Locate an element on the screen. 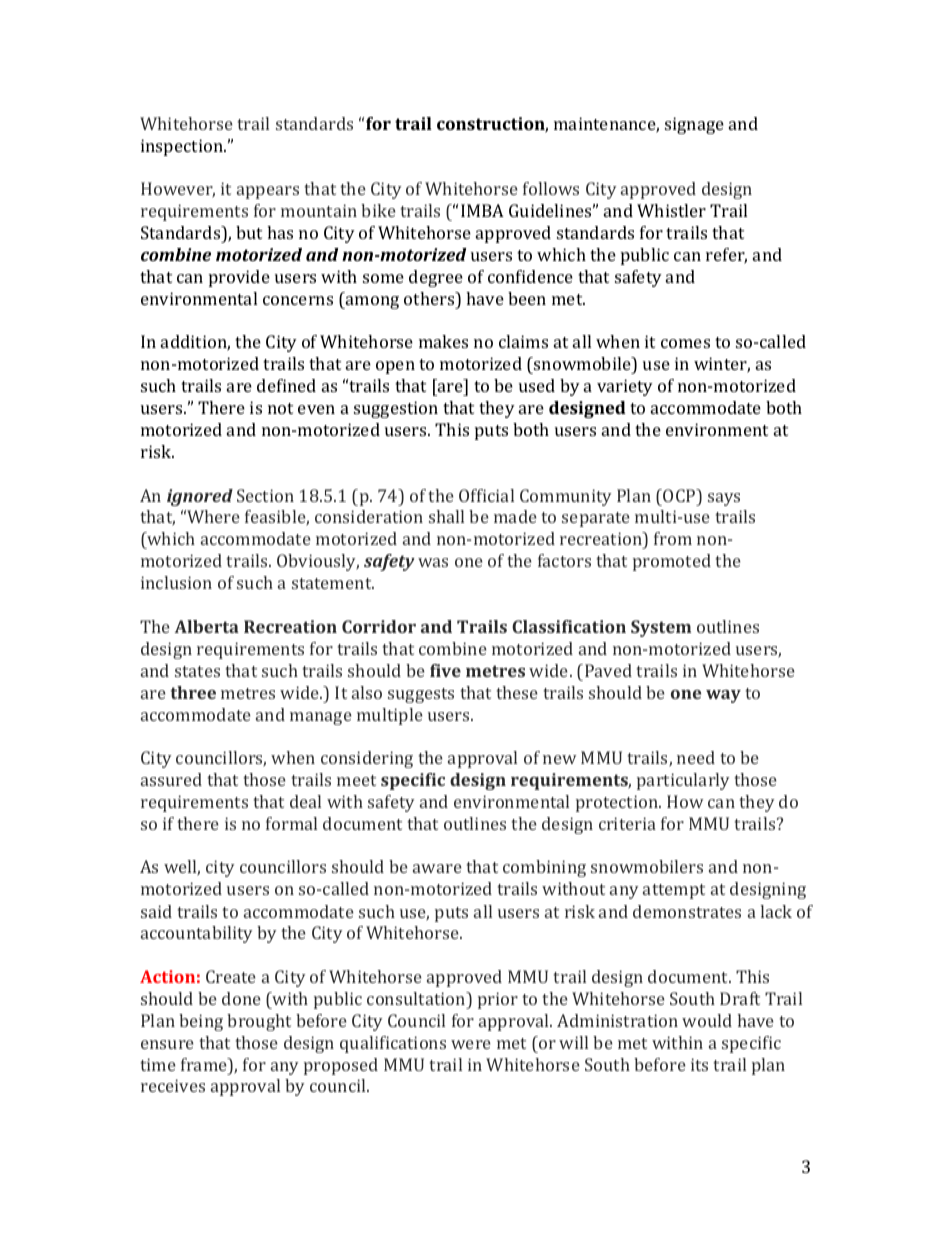 This screenshot has width=952, height=1233. inspection is located at coordinates (183, 147).
